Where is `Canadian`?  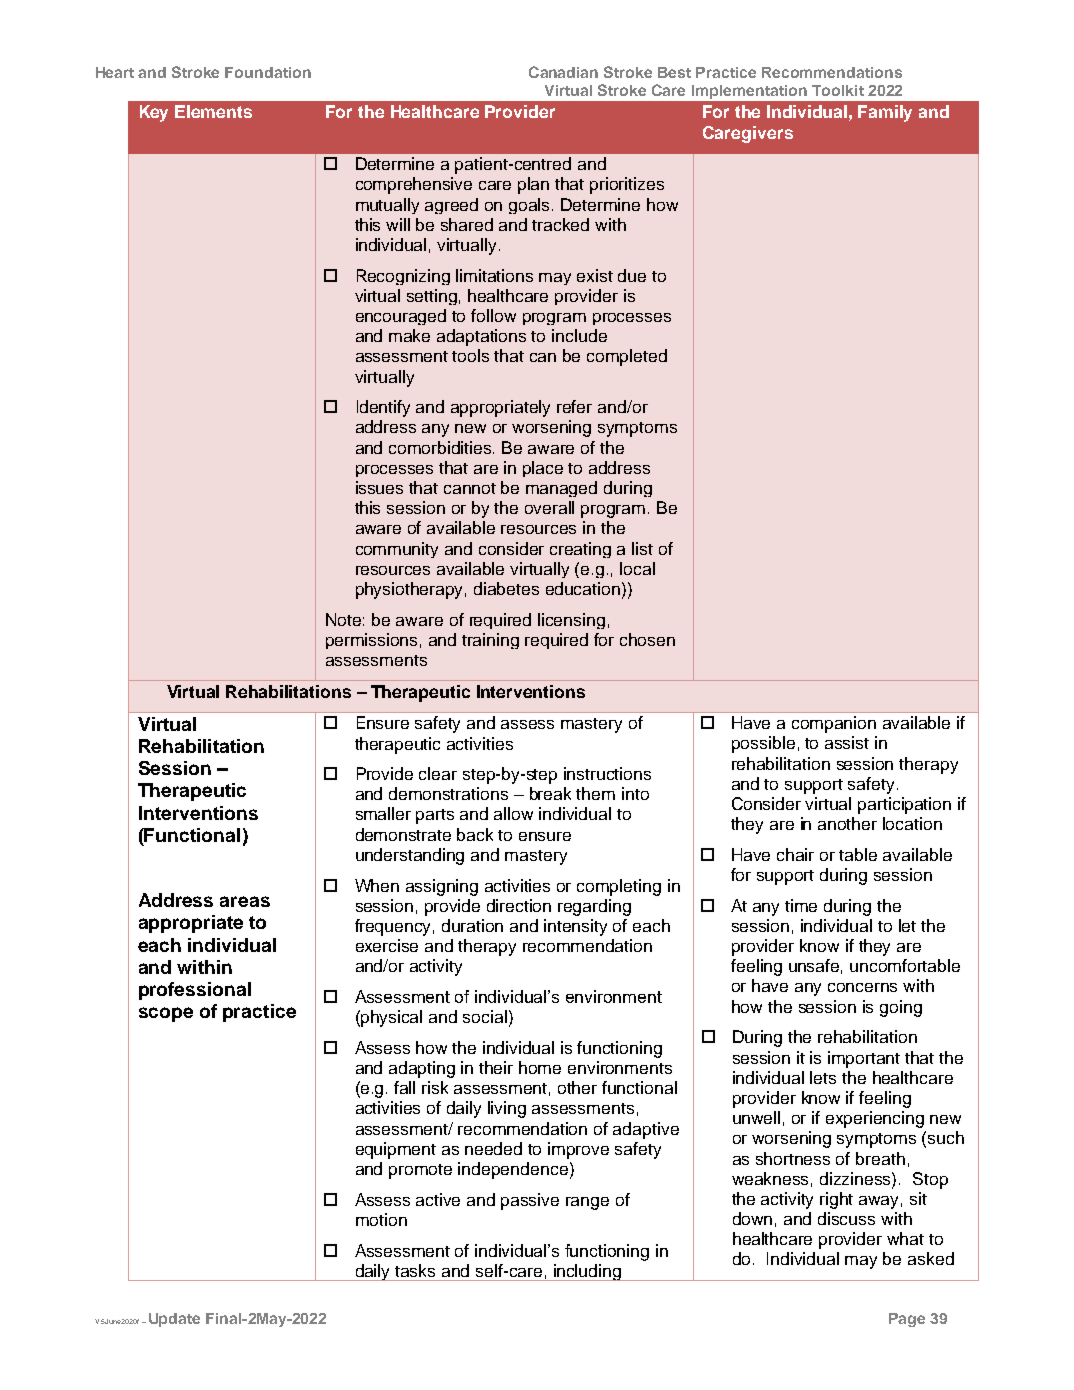
Canadian is located at coordinates (563, 72).
